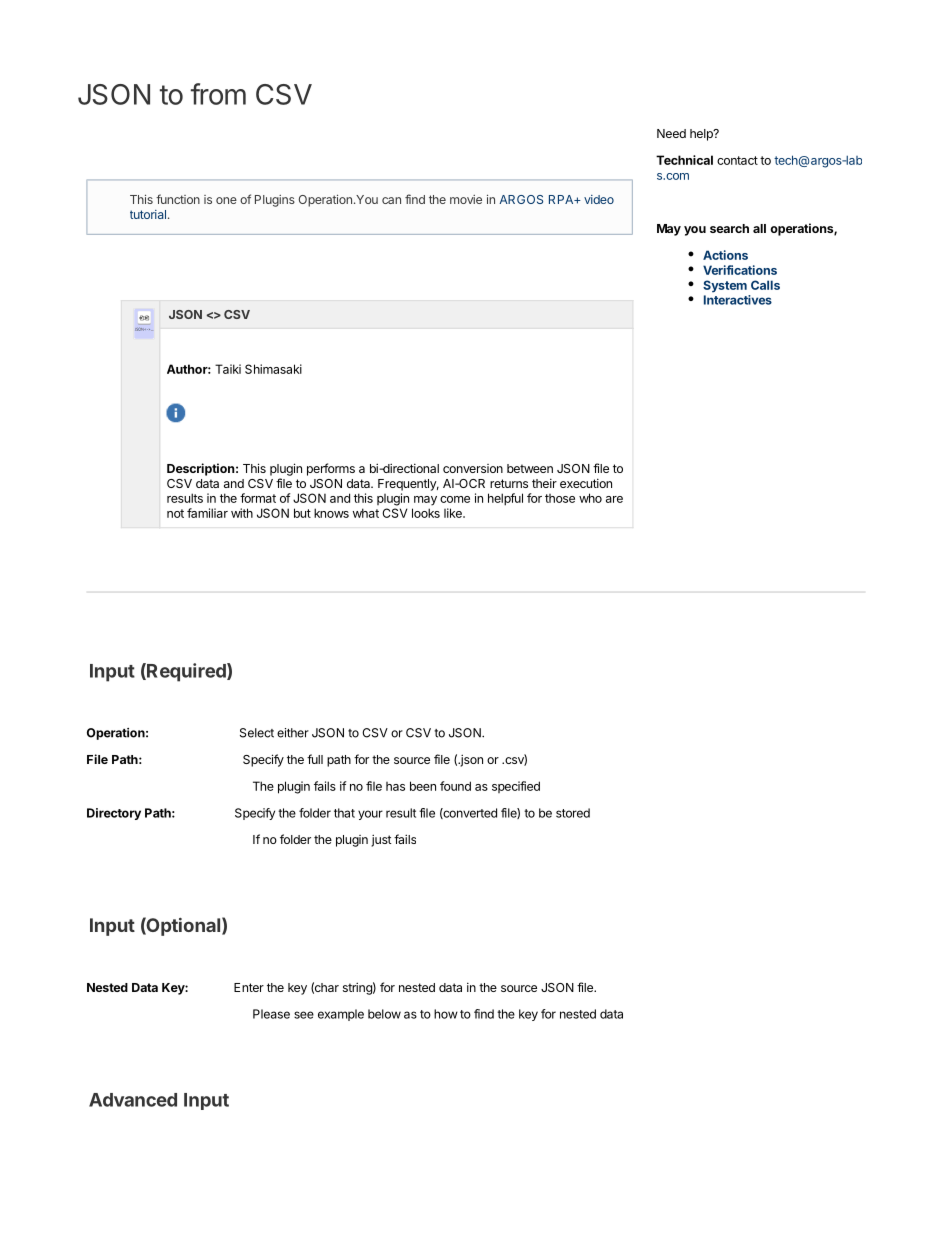  Describe the element at coordinates (133, 1100) in the page. I see `Advanced` at that location.
